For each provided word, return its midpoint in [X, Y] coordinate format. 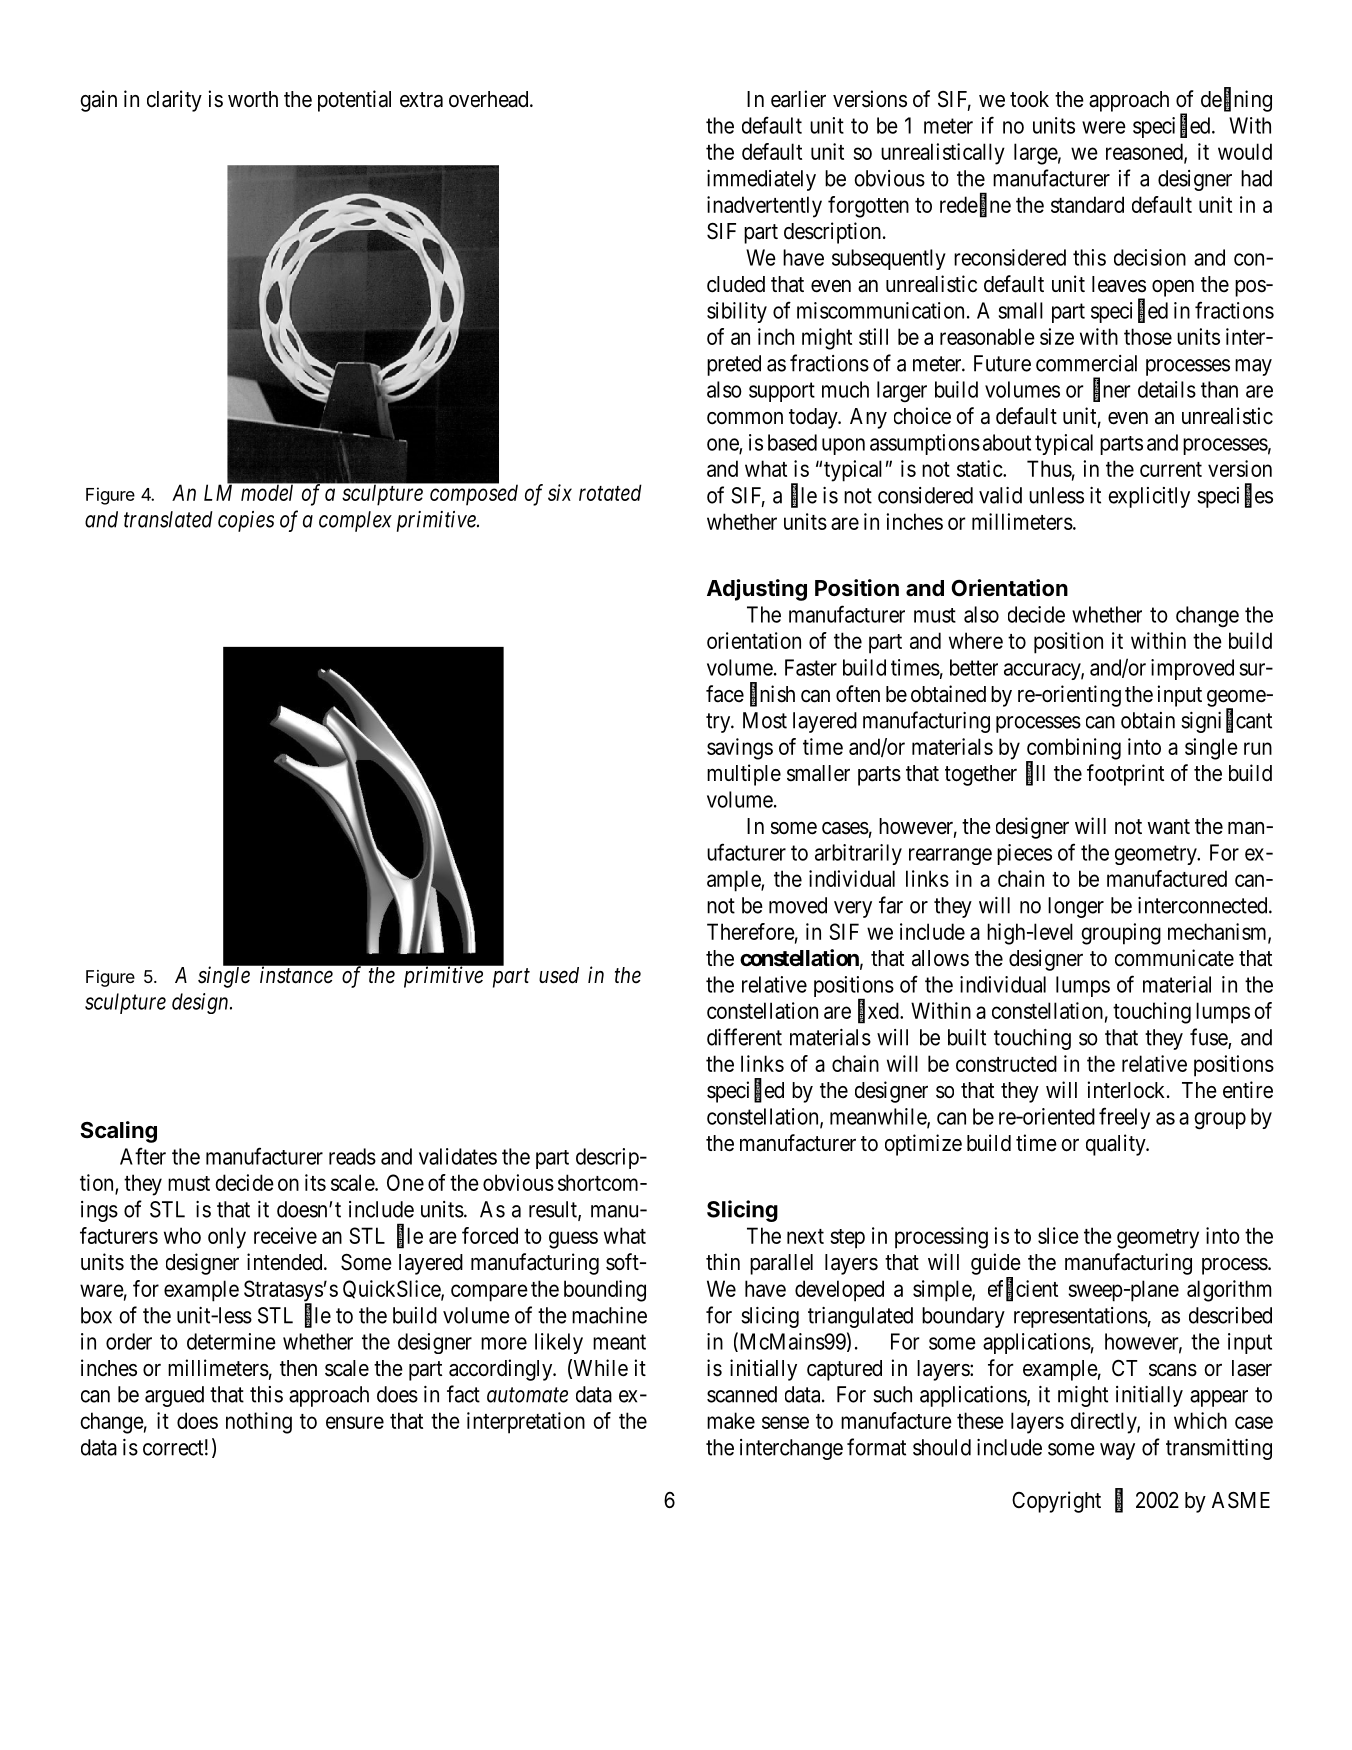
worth [253, 99]
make [731, 1420]
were [1104, 127]
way [1117, 1451]
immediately [761, 180]
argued [174, 1396]
